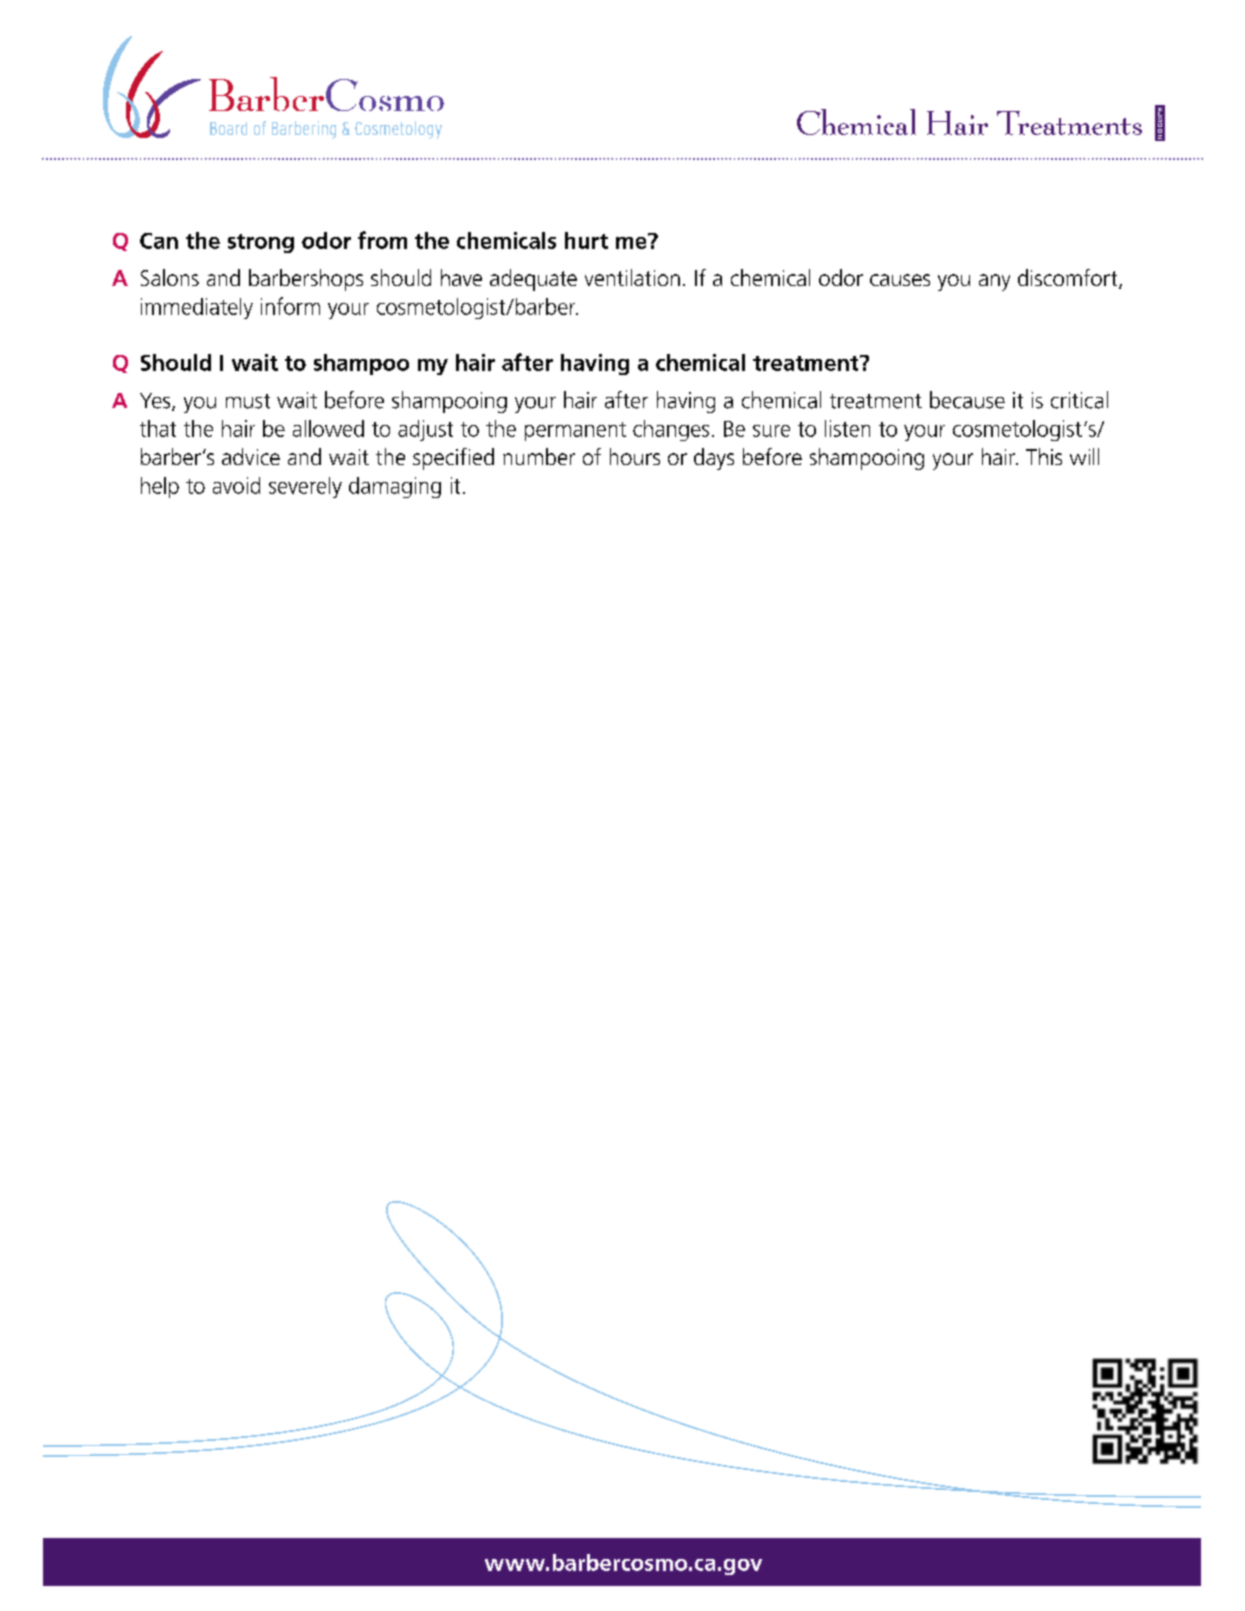  Describe the element at coordinates (248, 401) in the screenshot. I see `must` at that location.
